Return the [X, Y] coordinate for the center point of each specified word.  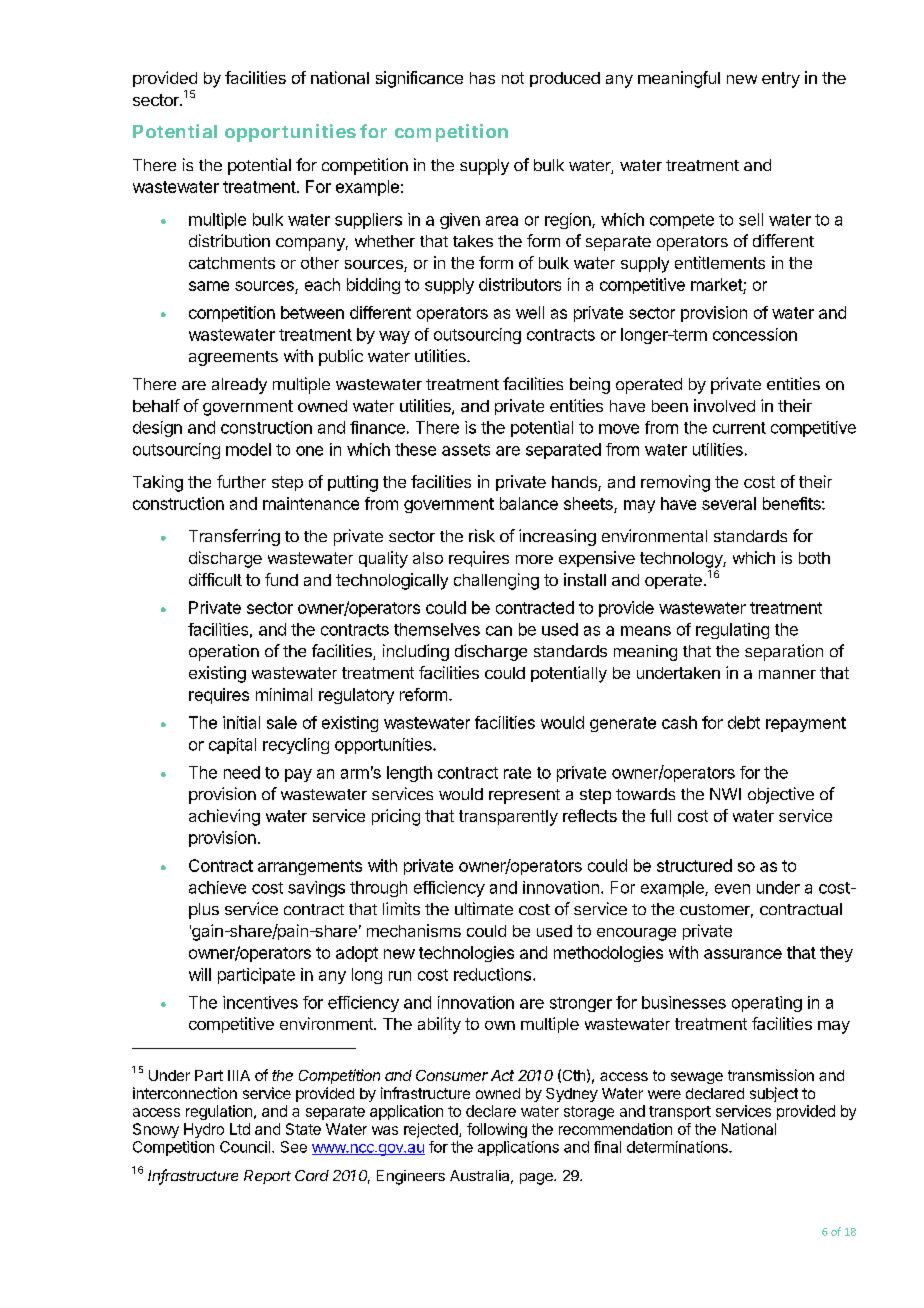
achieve [217, 887]
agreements [233, 358]
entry [781, 80]
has [482, 78]
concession [755, 334]
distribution [229, 240]
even [732, 889]
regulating [732, 631]
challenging [496, 581]
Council [245, 1147]
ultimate [484, 908]
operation [224, 652]
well [530, 312]
